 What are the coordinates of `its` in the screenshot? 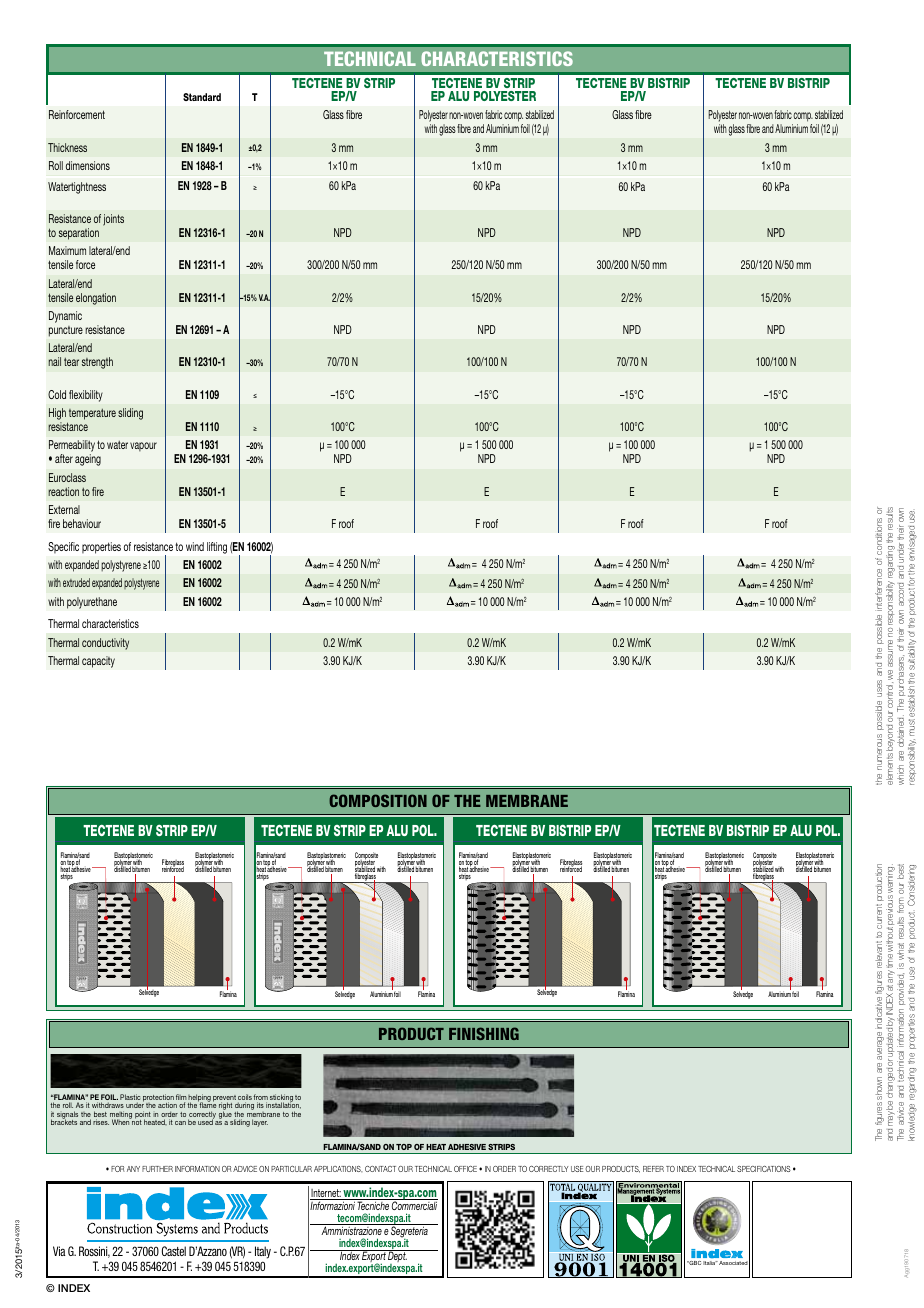 It's located at (260, 1105).
